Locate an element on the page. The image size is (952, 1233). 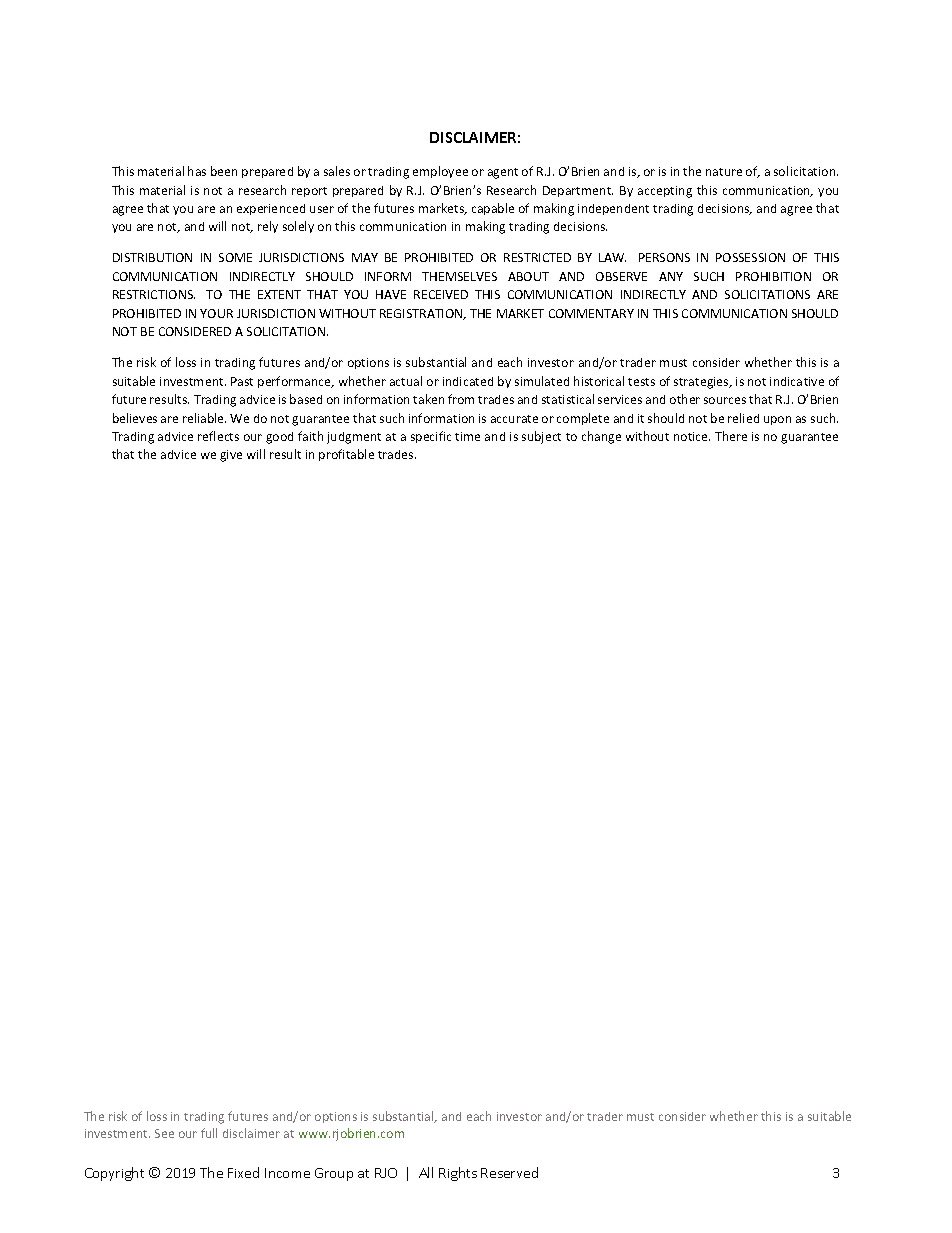
has is located at coordinates (197, 171).
